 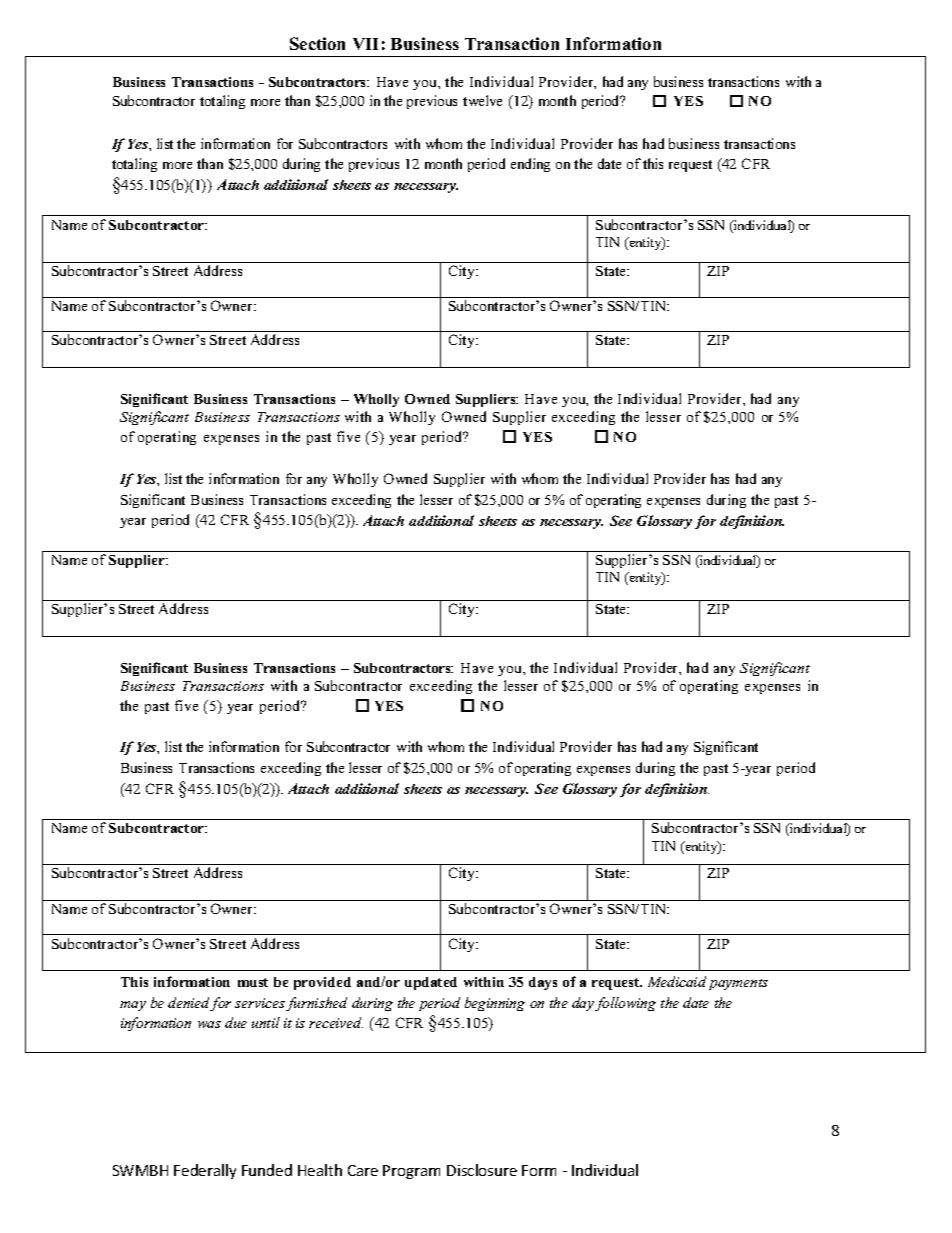 What do you see at coordinates (495, 1004) in the screenshot?
I see `beginning` at bounding box center [495, 1004].
